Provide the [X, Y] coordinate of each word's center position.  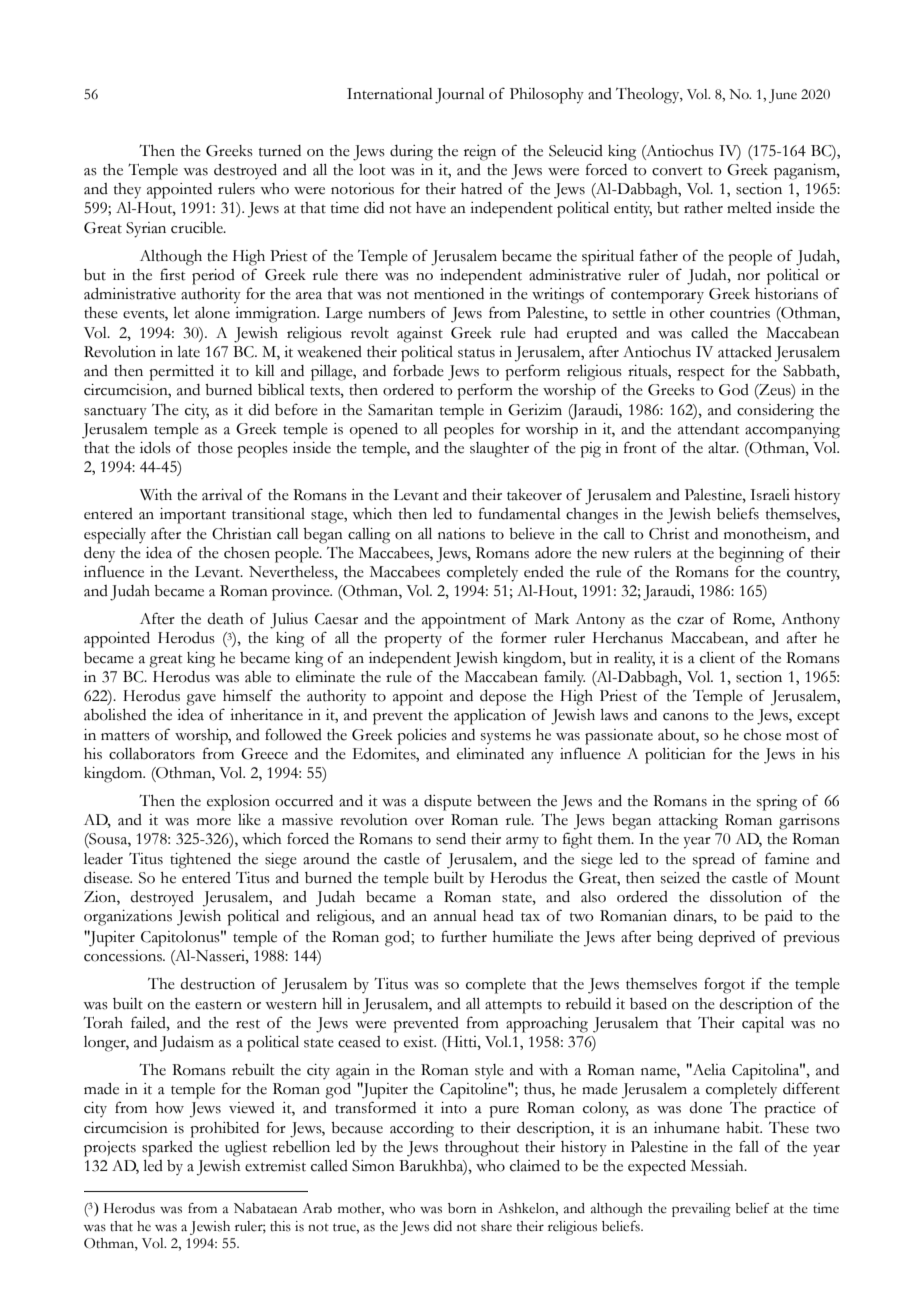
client [717, 658]
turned [280, 151]
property [413, 641]
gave [201, 700]
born [462, 1208]
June [783, 96]
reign [480, 153]
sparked [167, 1149]
